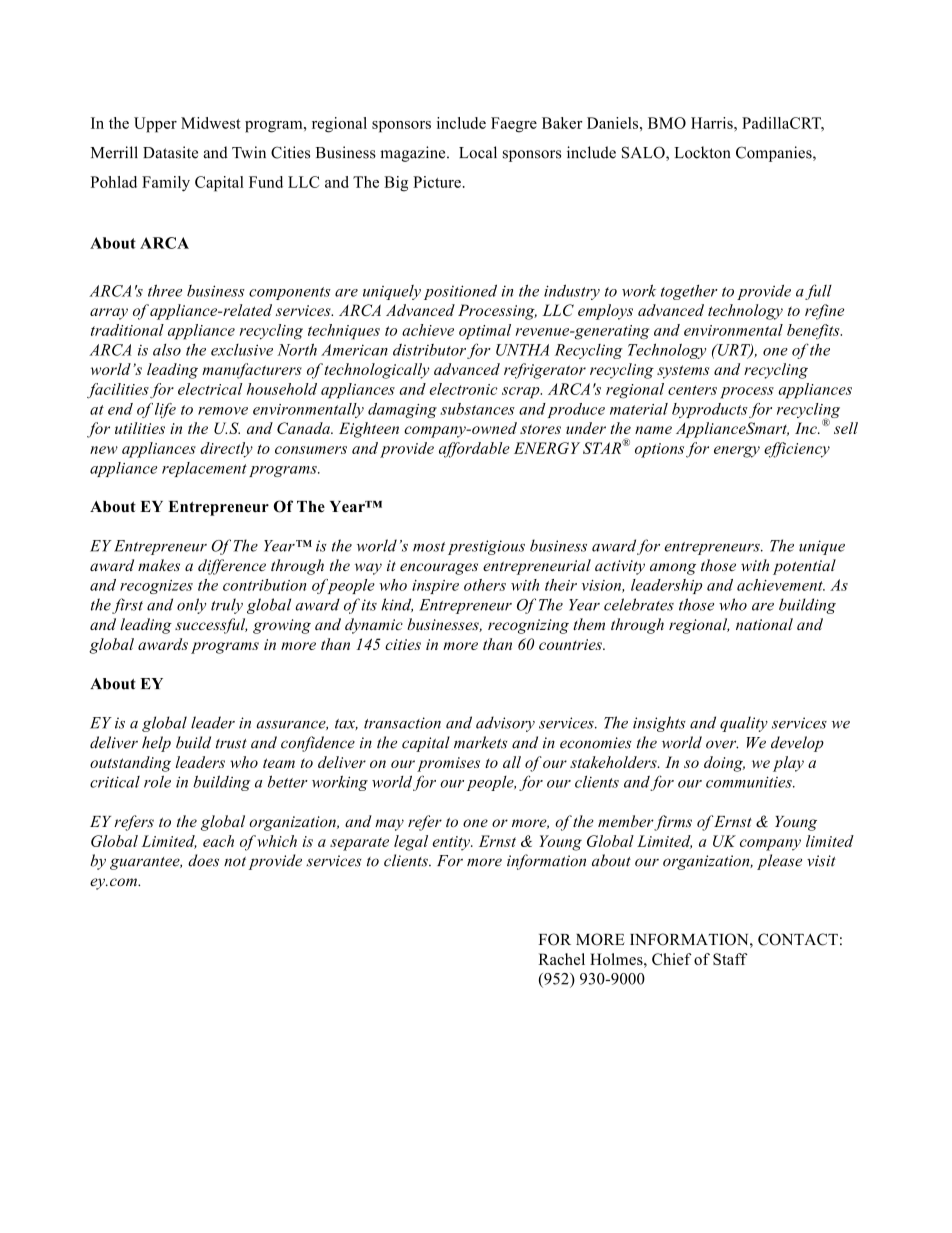 The image size is (952, 1233). What do you see at coordinates (211, 123) in the image?
I see `Midwest` at bounding box center [211, 123].
